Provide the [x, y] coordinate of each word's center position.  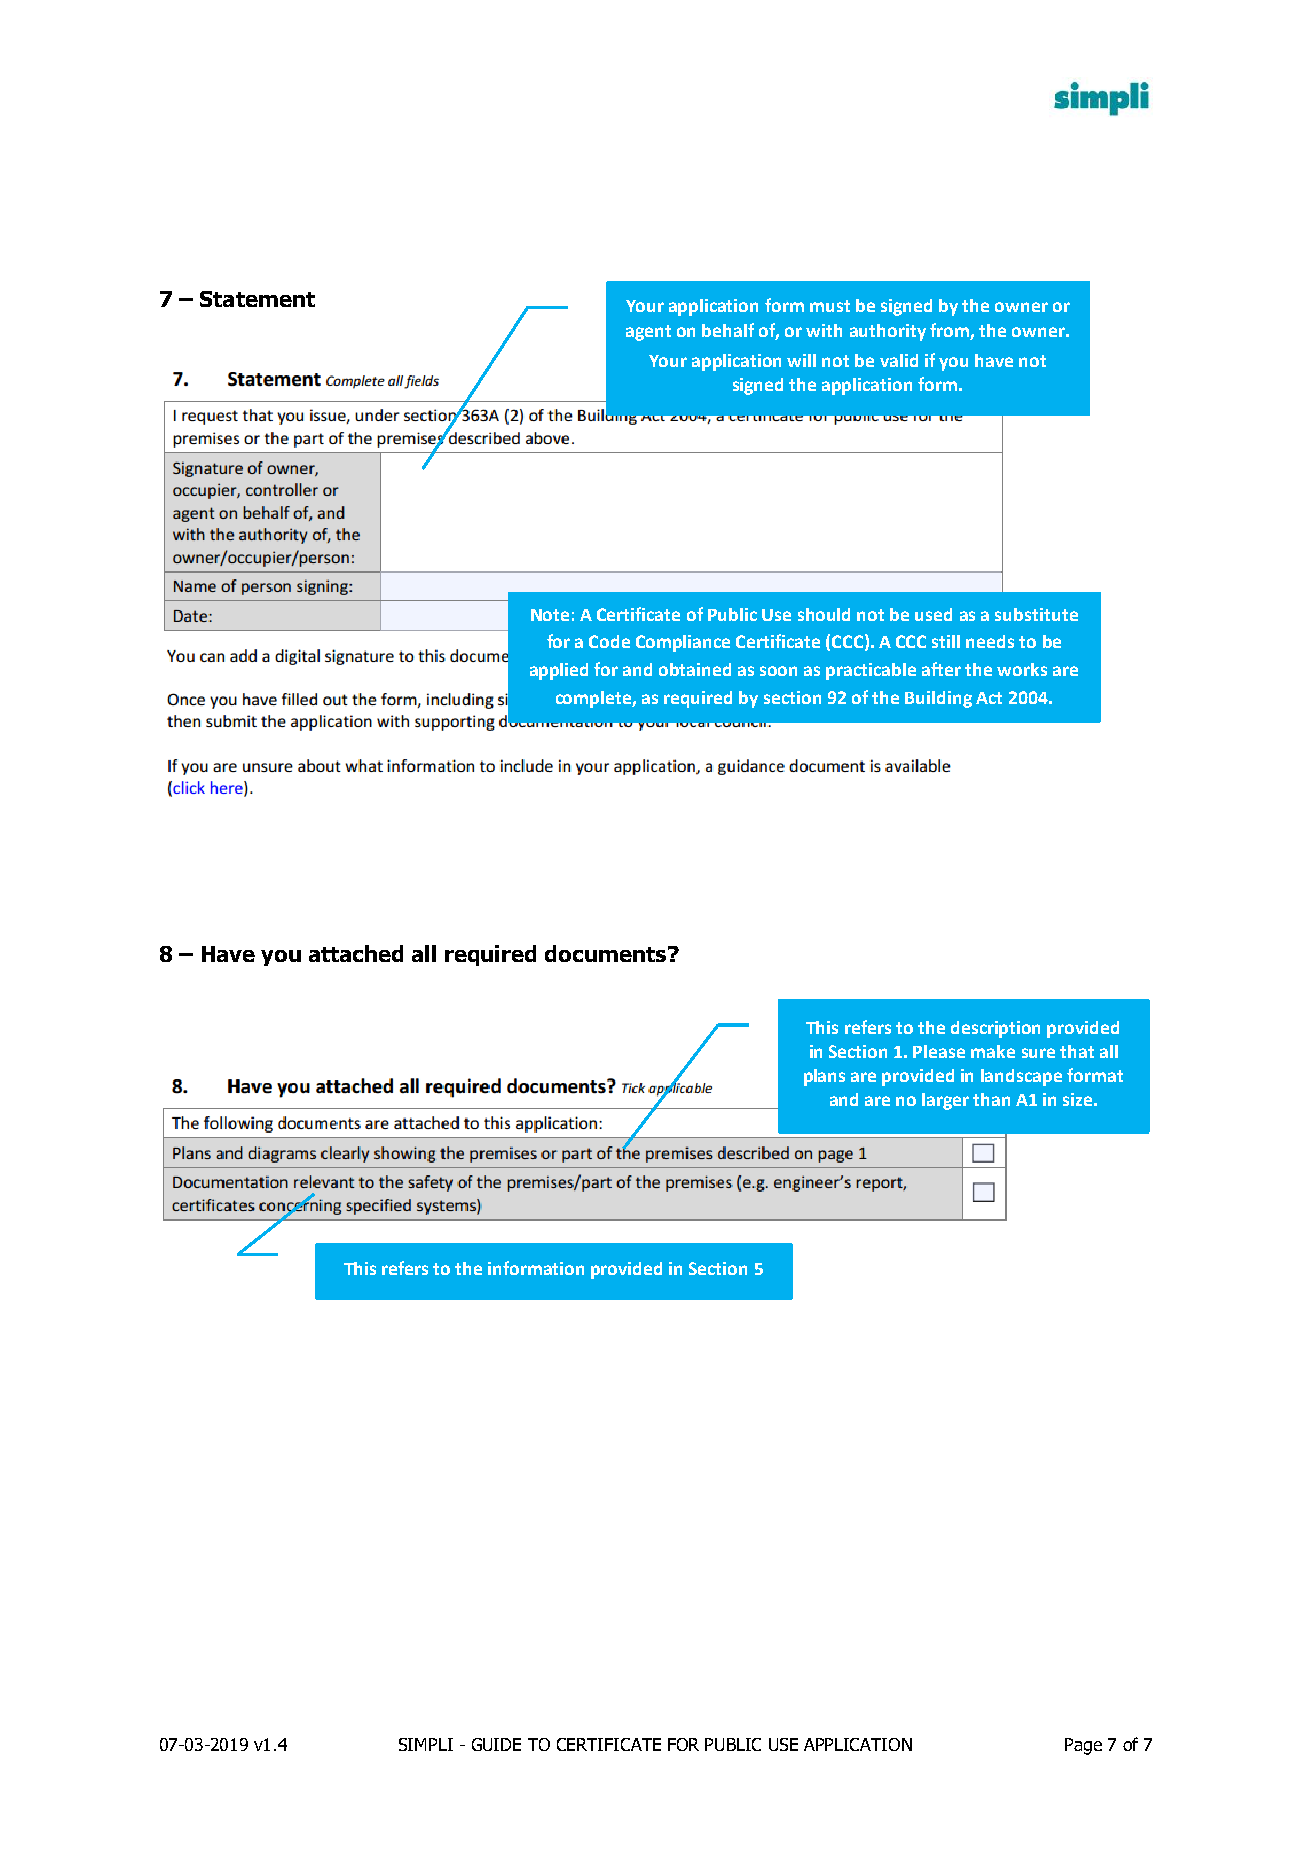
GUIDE [496, 1744]
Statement [257, 299]
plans [824, 1077]
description [995, 1029]
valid [899, 360]
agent [648, 333]
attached [356, 953]
